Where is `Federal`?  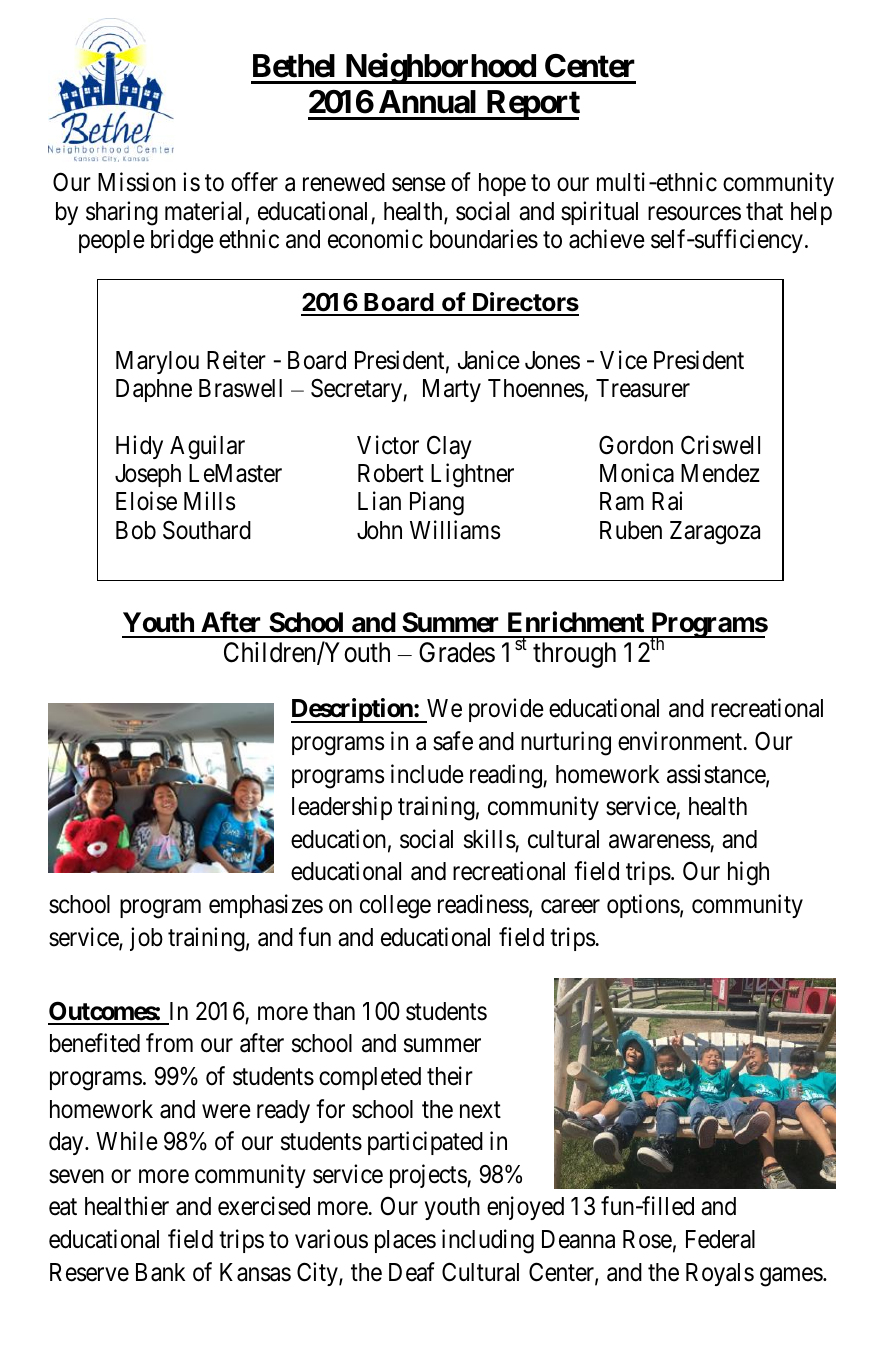
Federal is located at coordinates (720, 1239).
